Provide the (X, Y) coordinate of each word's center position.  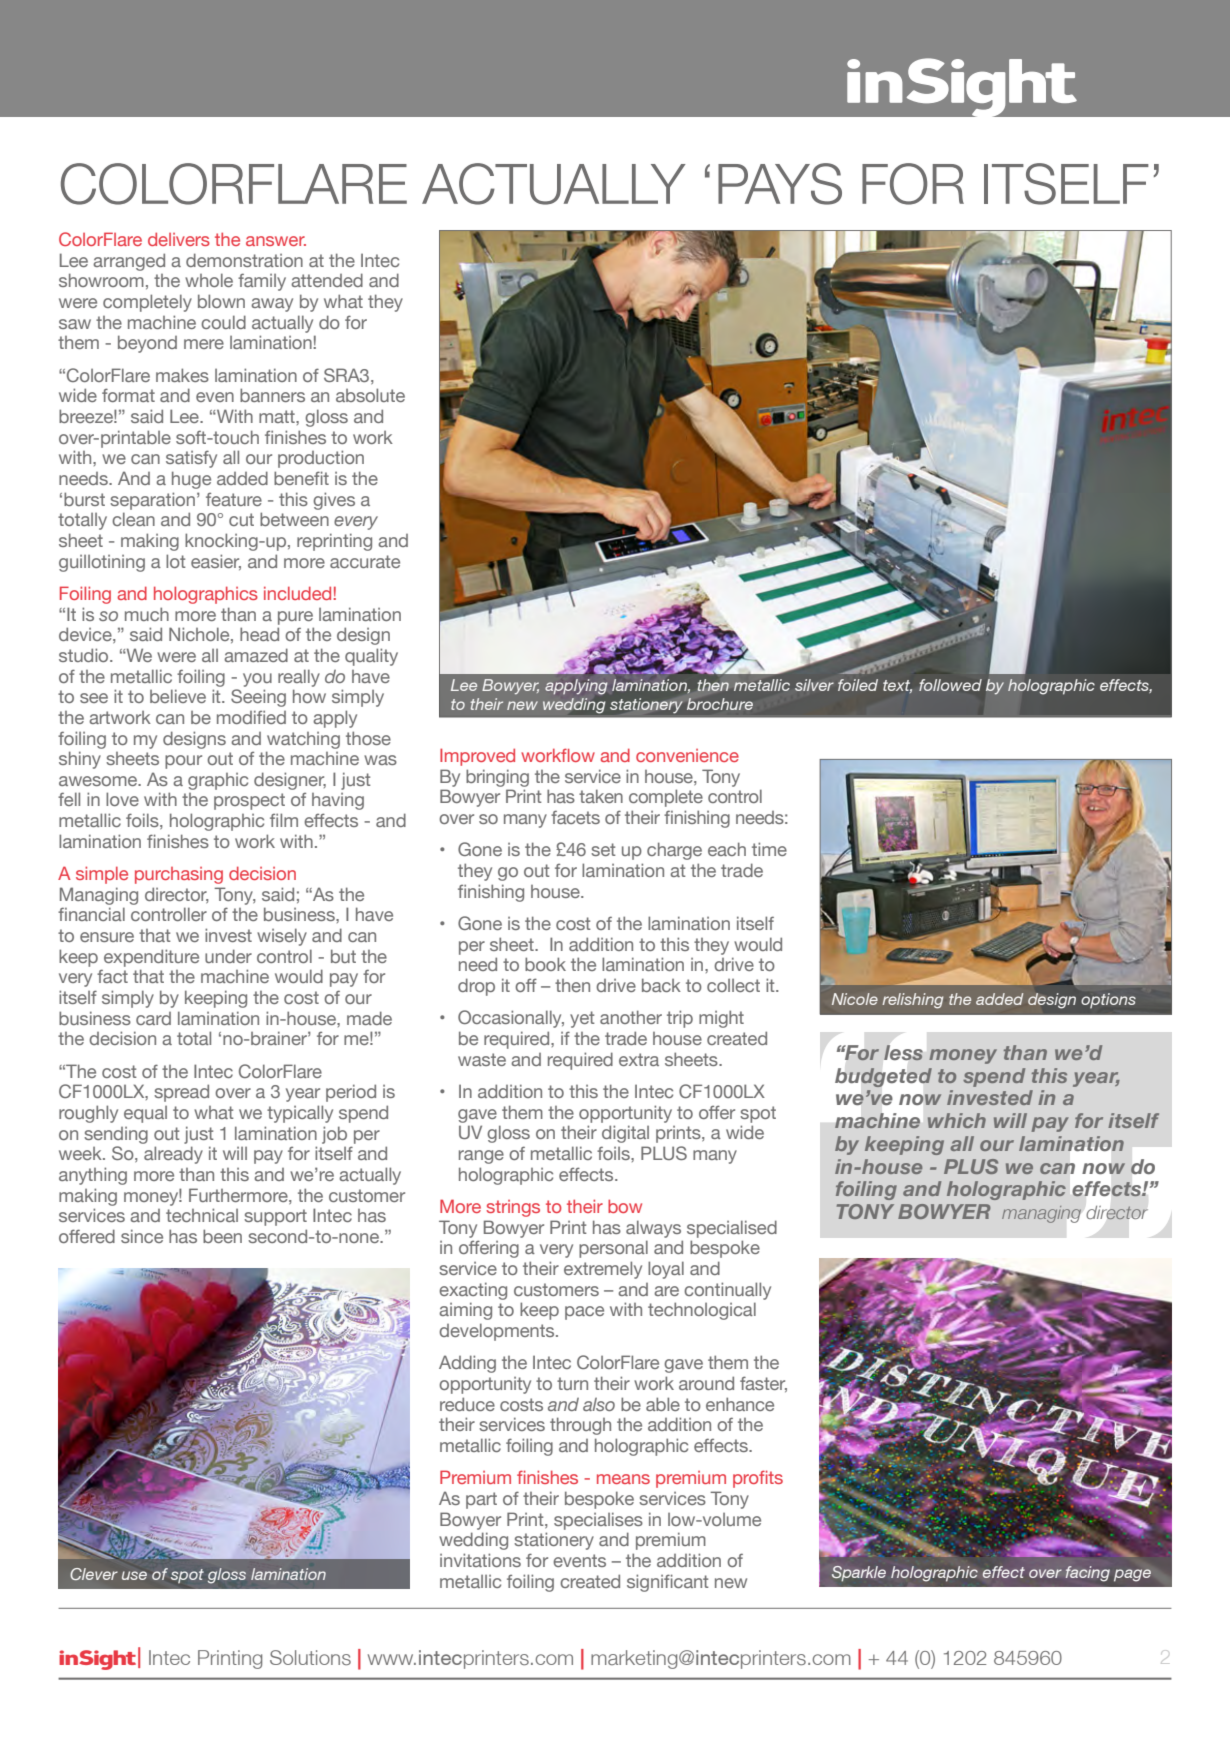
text (897, 686)
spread (181, 1093)
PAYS (780, 184)
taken (601, 796)
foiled (858, 685)
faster (763, 1384)
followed (950, 685)
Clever (94, 1574)
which (957, 1120)
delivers (179, 239)
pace (584, 1313)
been (222, 1236)
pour (183, 762)
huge (191, 480)
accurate (365, 561)
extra (639, 1059)
